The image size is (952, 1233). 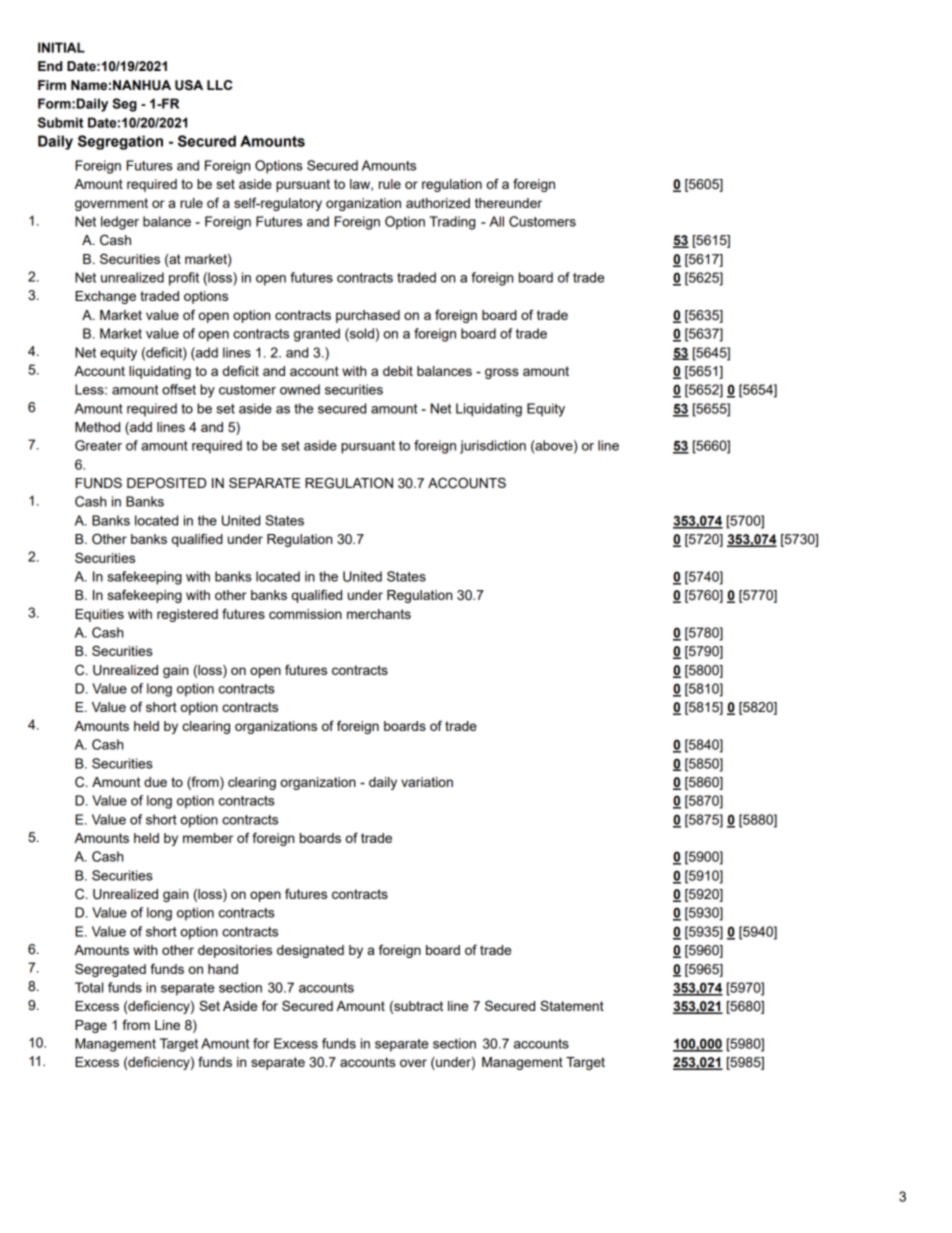 I want to click on jurisdiction, so click(x=493, y=447).
